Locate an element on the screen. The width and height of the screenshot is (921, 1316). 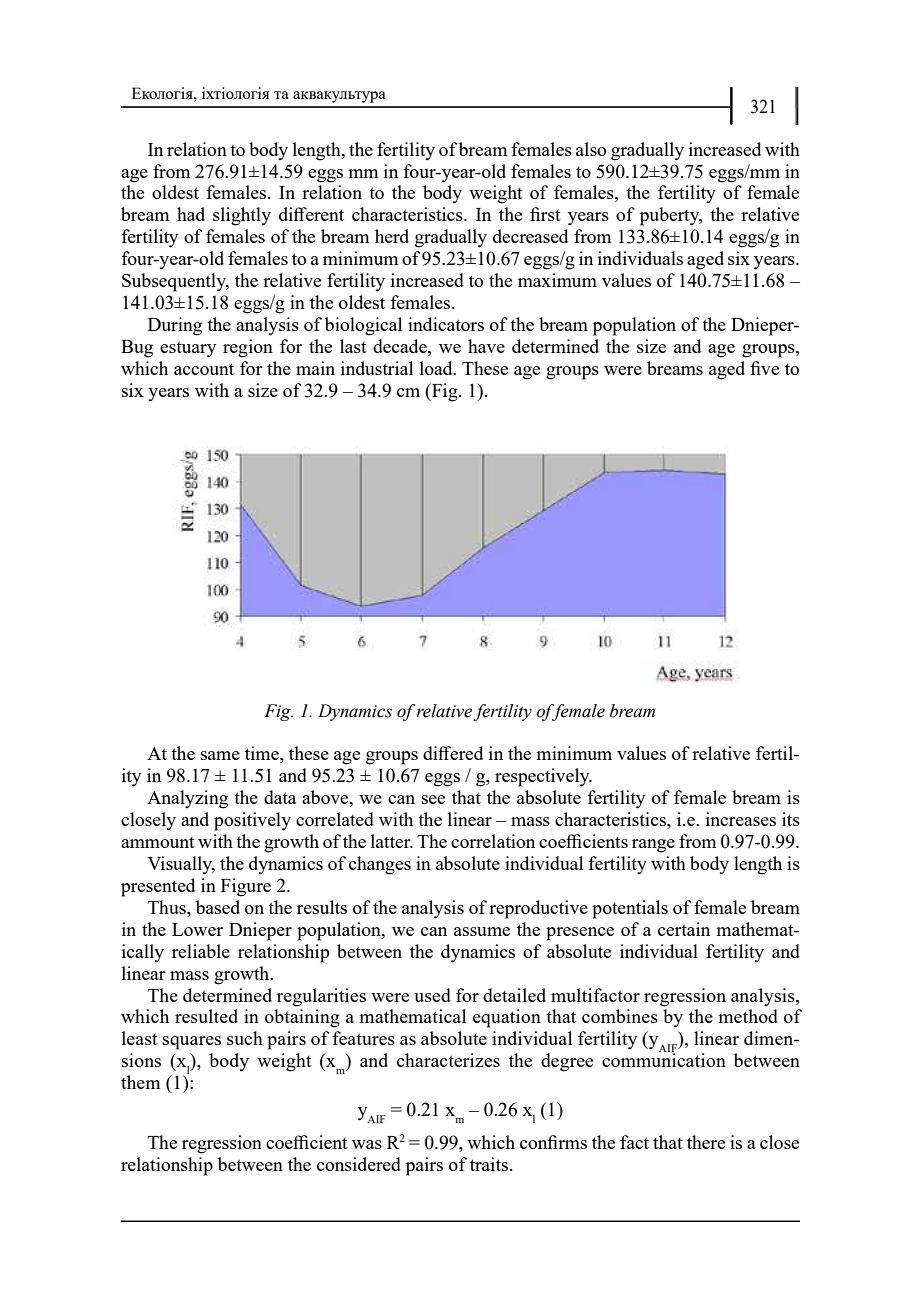
Analyzing is located at coordinates (187, 799).
